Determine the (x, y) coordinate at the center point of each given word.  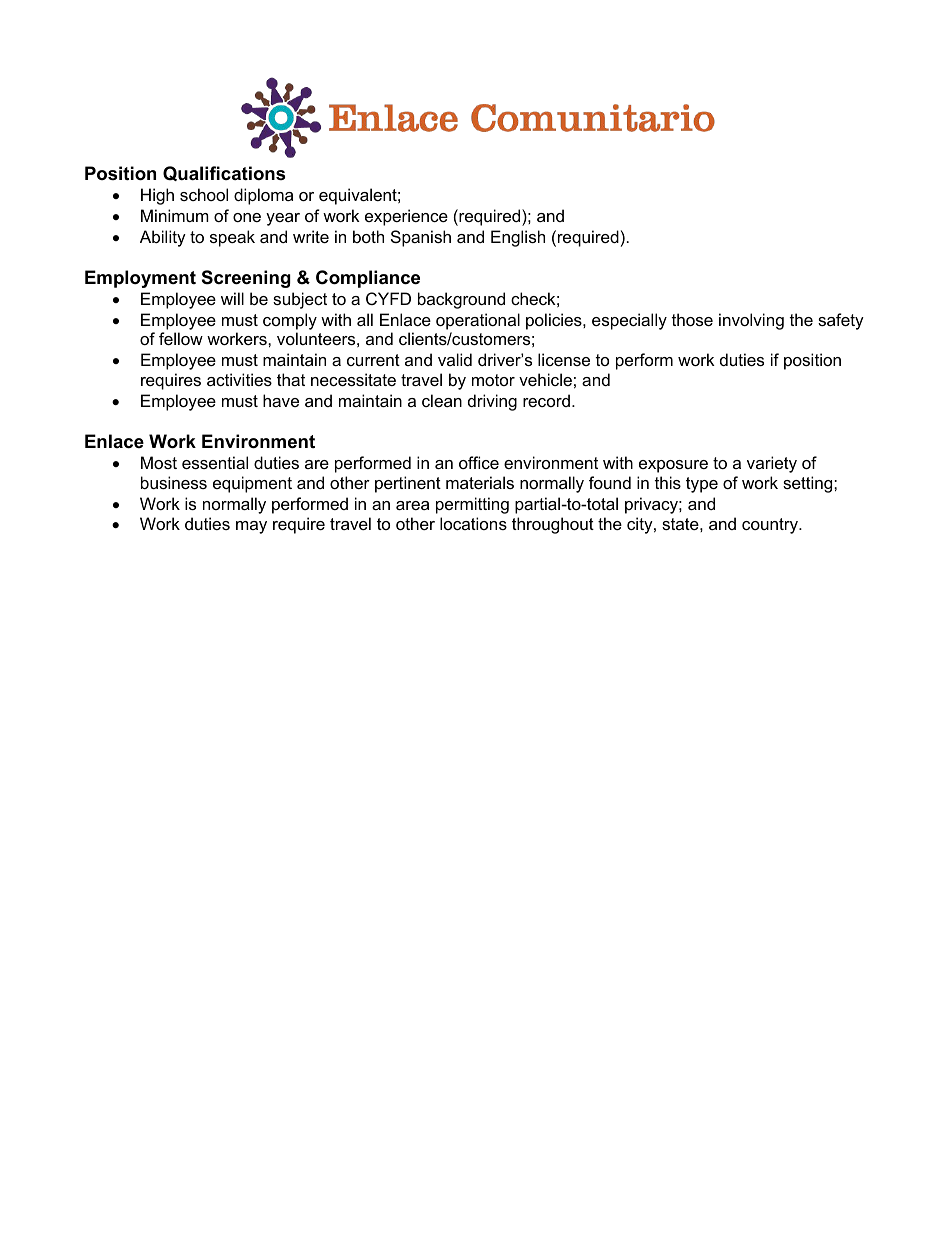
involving (751, 321)
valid (455, 359)
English (518, 238)
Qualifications (224, 173)
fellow (181, 338)
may (251, 527)
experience (406, 217)
